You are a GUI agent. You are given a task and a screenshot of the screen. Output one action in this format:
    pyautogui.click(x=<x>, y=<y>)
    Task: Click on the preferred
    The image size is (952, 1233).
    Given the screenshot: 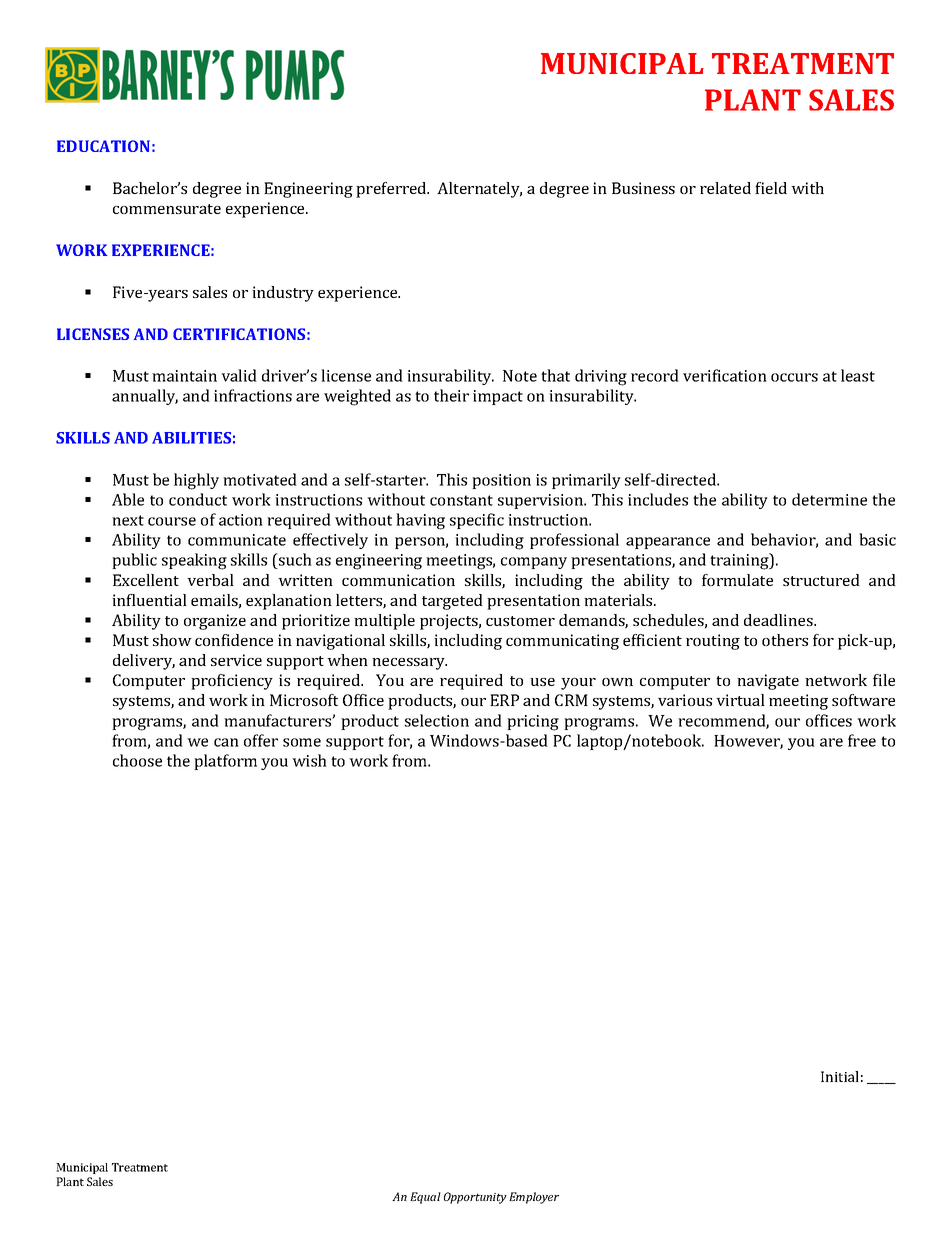 What is the action you would take?
    pyautogui.click(x=392, y=190)
